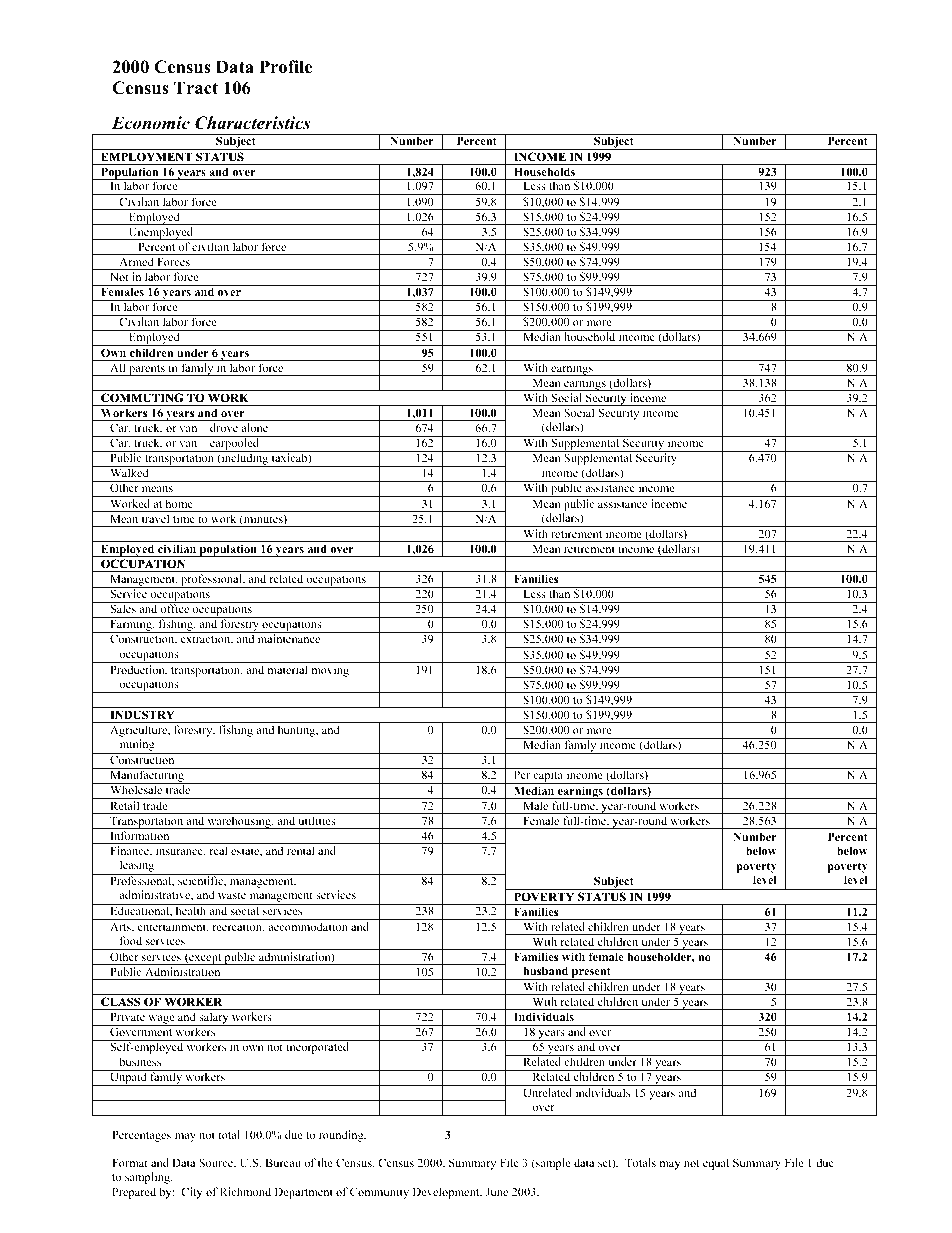 The width and height of the screenshot is (952, 1233). I want to click on material, so click(287, 669).
